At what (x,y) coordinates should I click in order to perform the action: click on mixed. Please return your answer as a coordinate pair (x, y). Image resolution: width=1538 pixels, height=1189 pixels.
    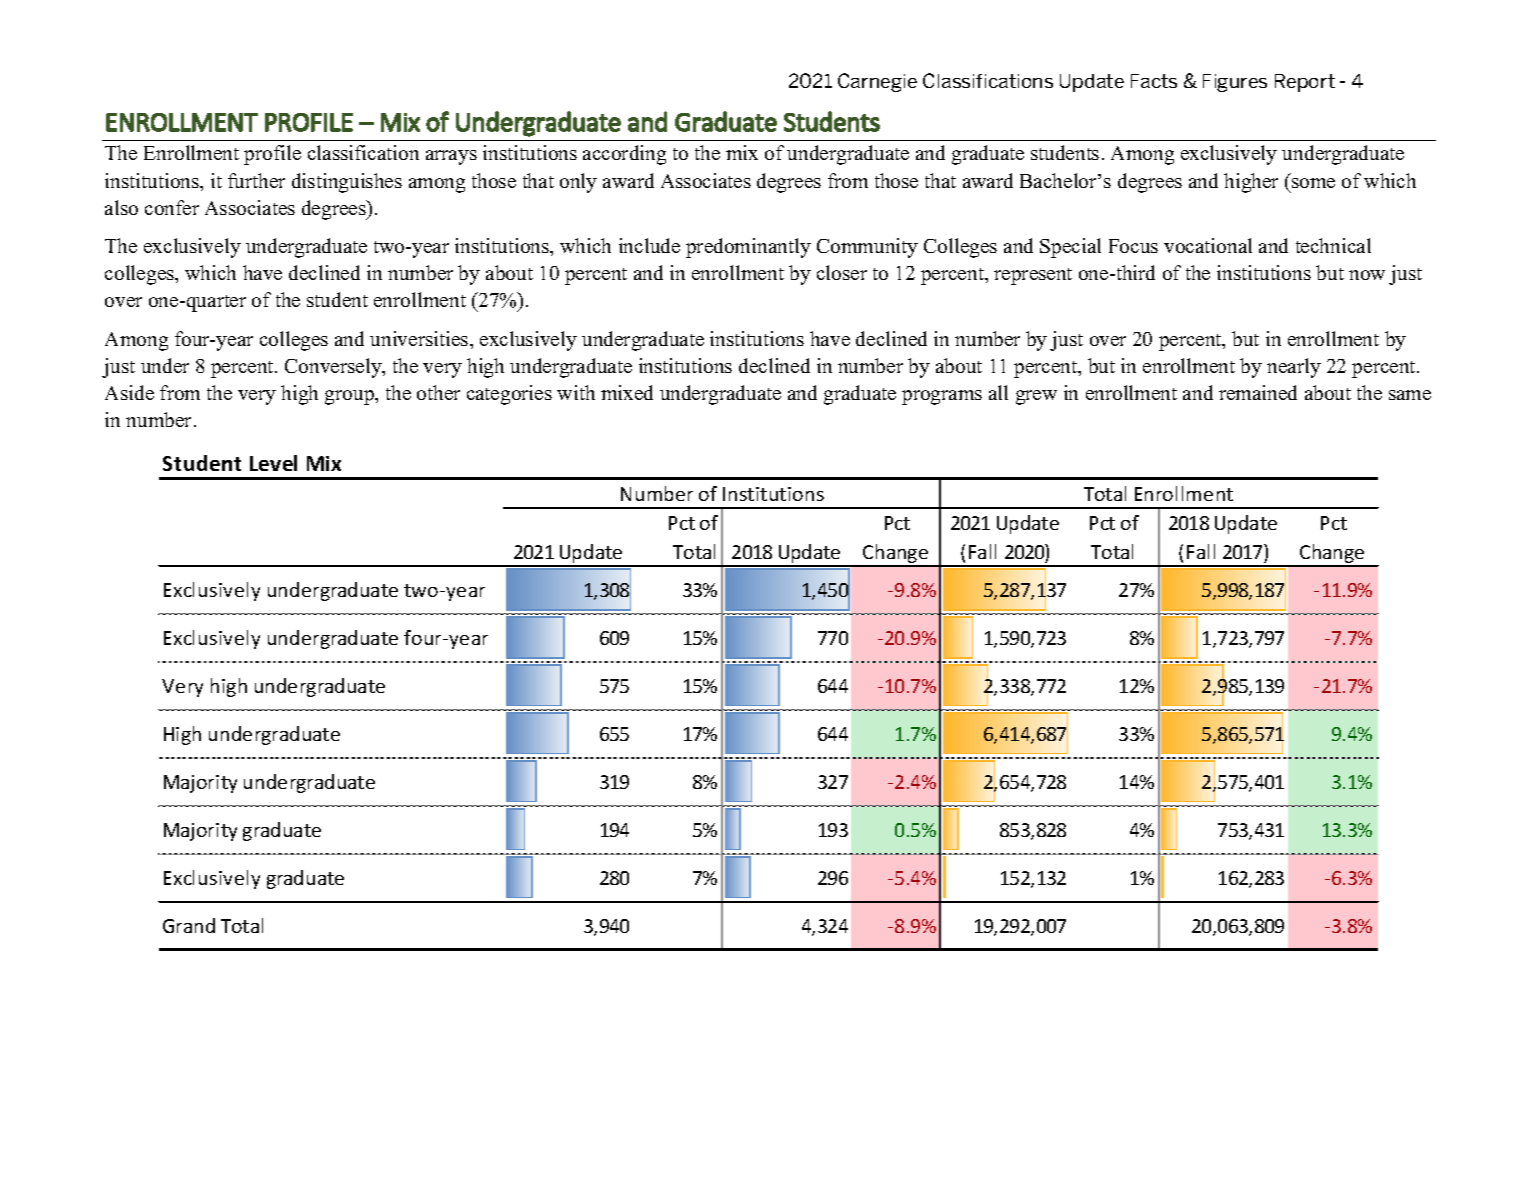
    Looking at the image, I should click on (627, 392).
